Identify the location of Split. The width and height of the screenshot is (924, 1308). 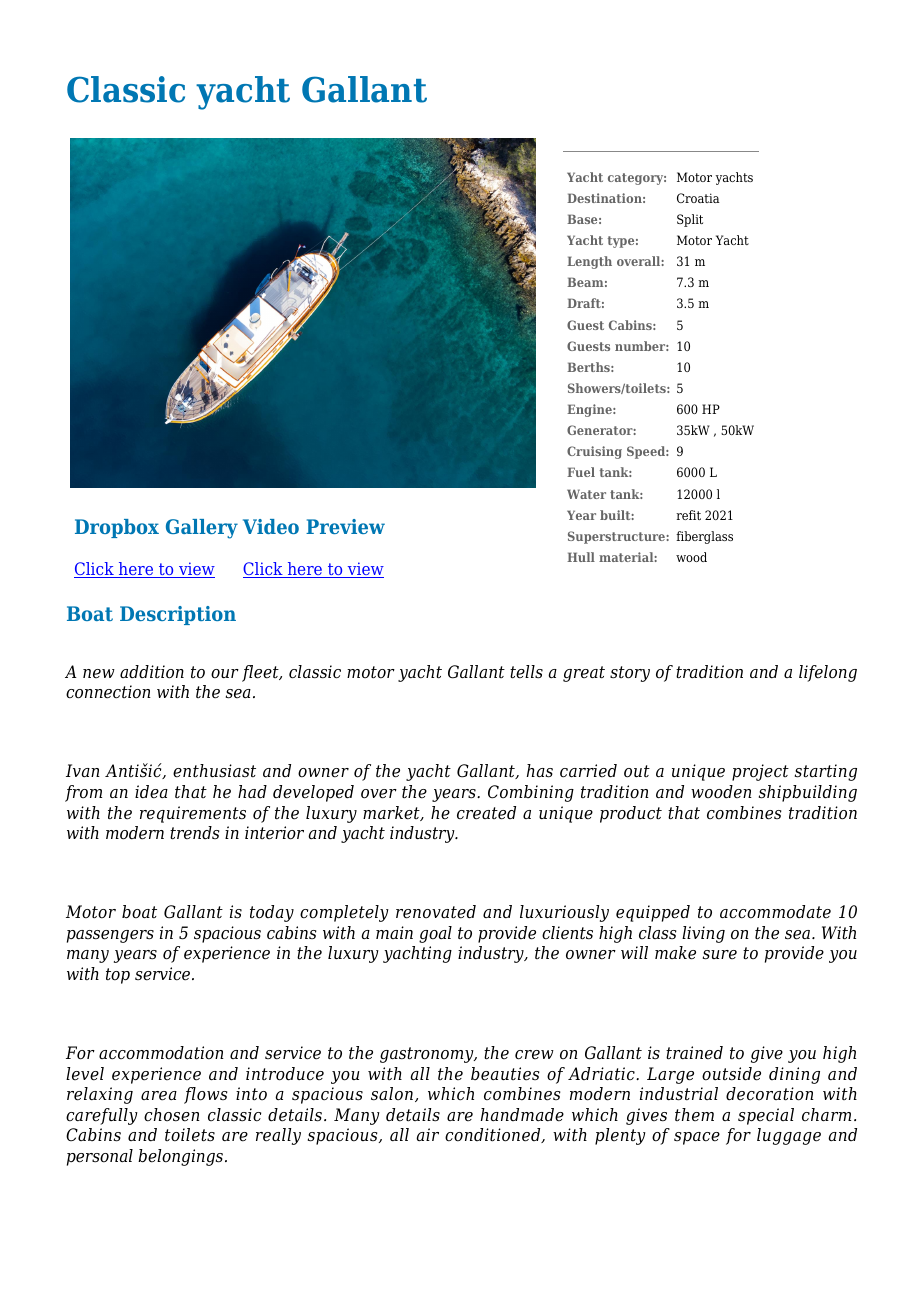
(690, 220).
